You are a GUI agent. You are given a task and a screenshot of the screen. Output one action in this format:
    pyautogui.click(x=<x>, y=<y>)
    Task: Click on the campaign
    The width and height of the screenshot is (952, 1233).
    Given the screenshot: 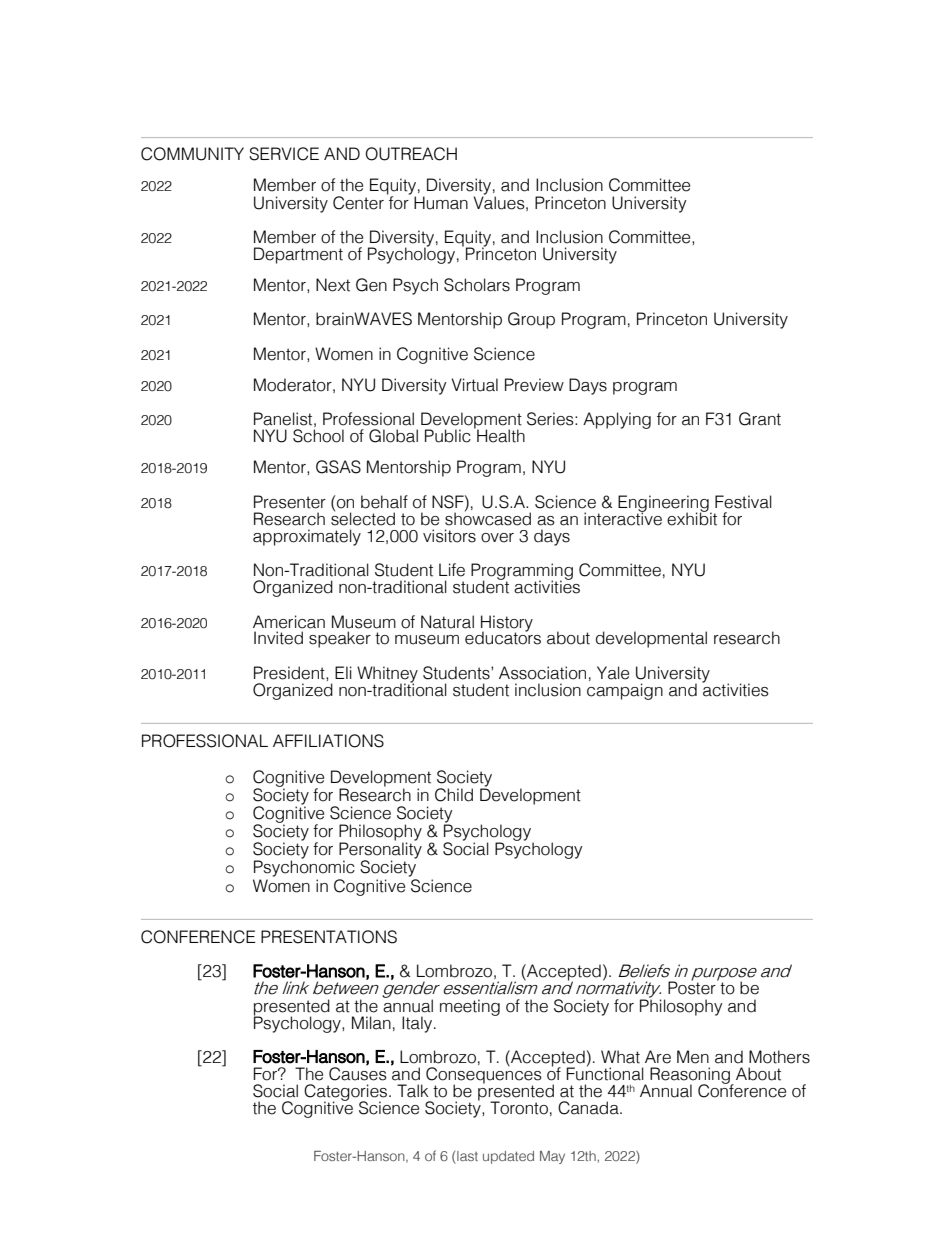 What is the action you would take?
    pyautogui.click(x=625, y=691)
